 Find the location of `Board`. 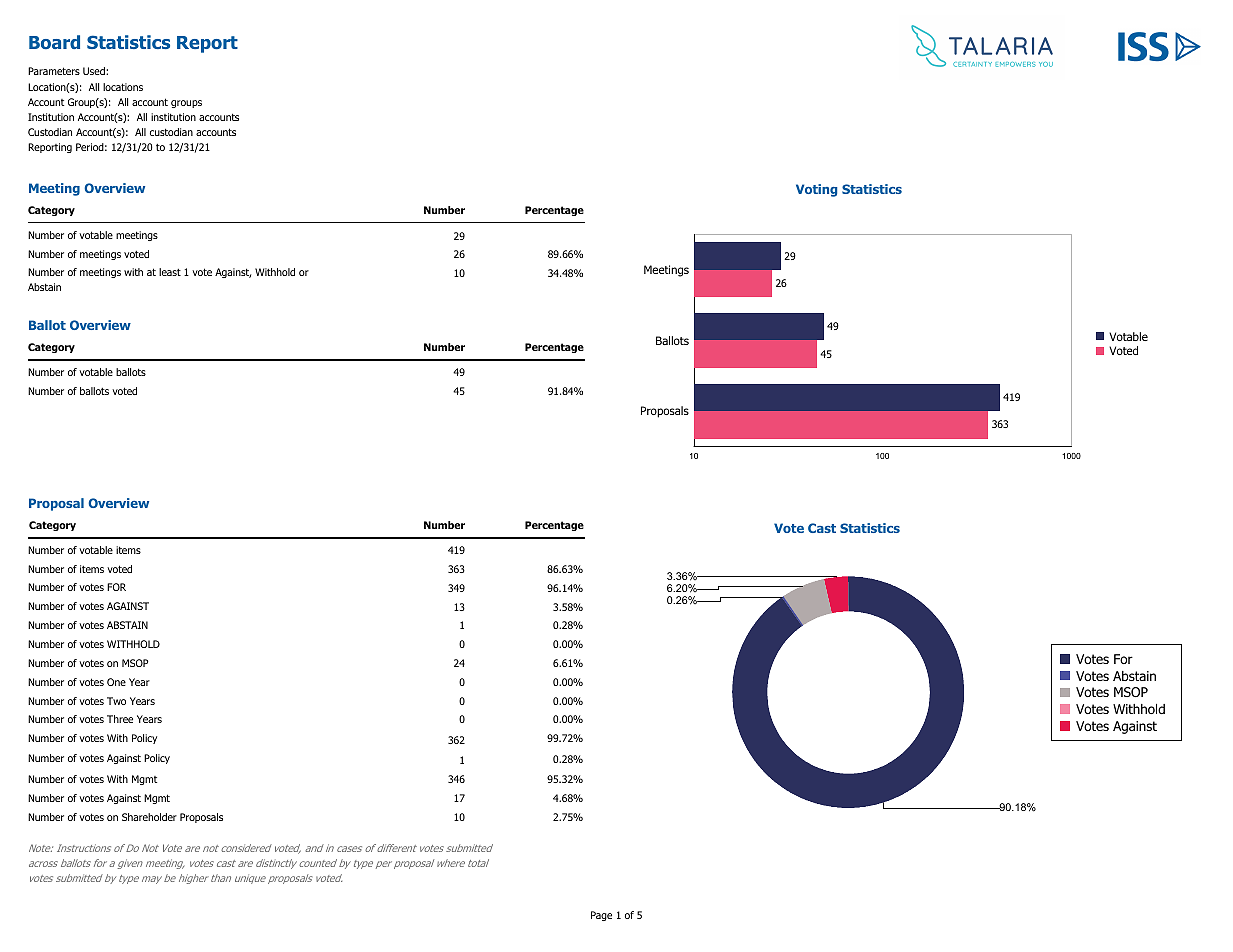

Board is located at coordinates (54, 42).
